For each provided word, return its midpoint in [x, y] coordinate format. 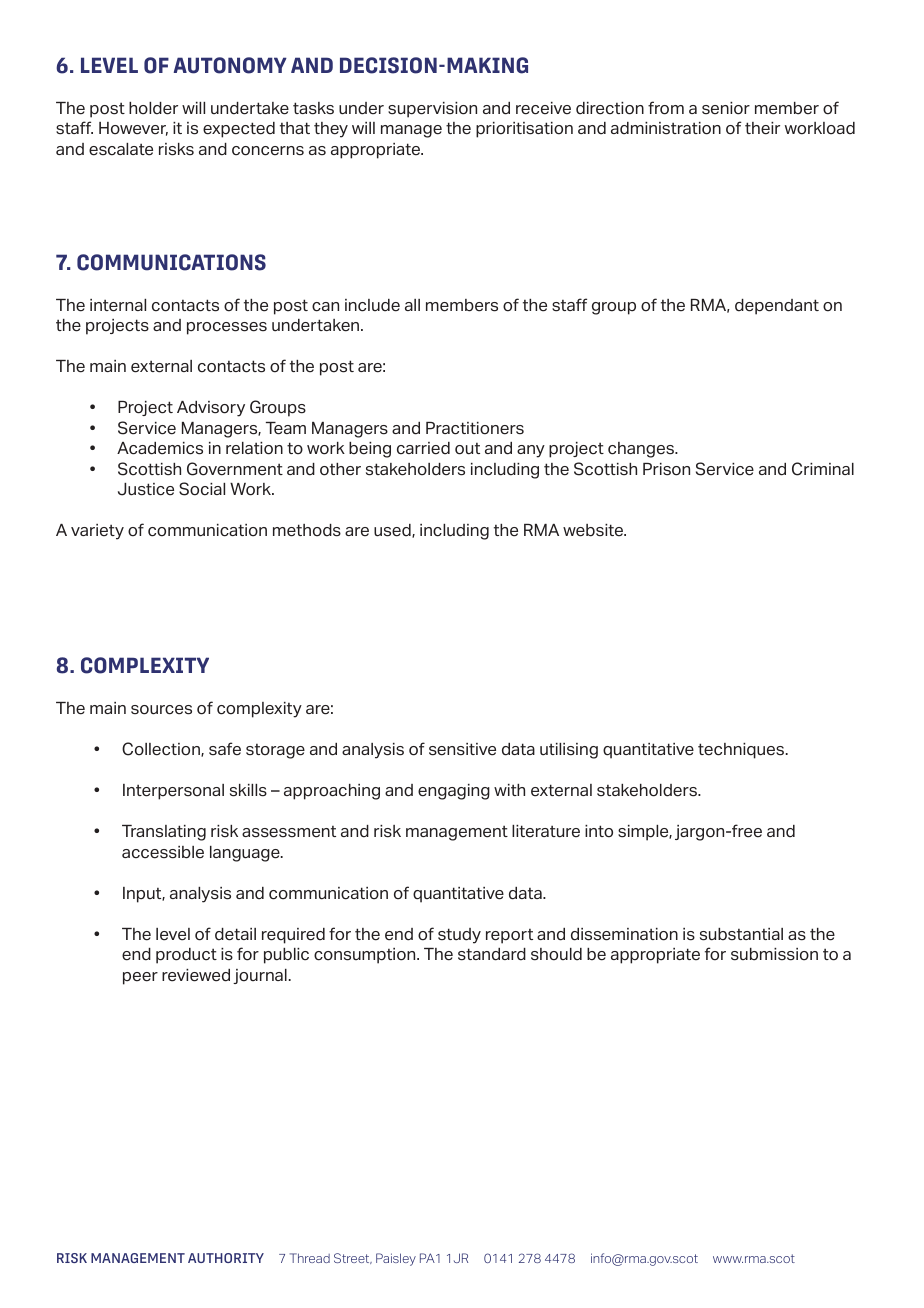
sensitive [462, 749]
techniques [742, 751]
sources [161, 710]
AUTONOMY [230, 65]
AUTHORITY [226, 1258]
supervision [432, 110]
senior [726, 108]
